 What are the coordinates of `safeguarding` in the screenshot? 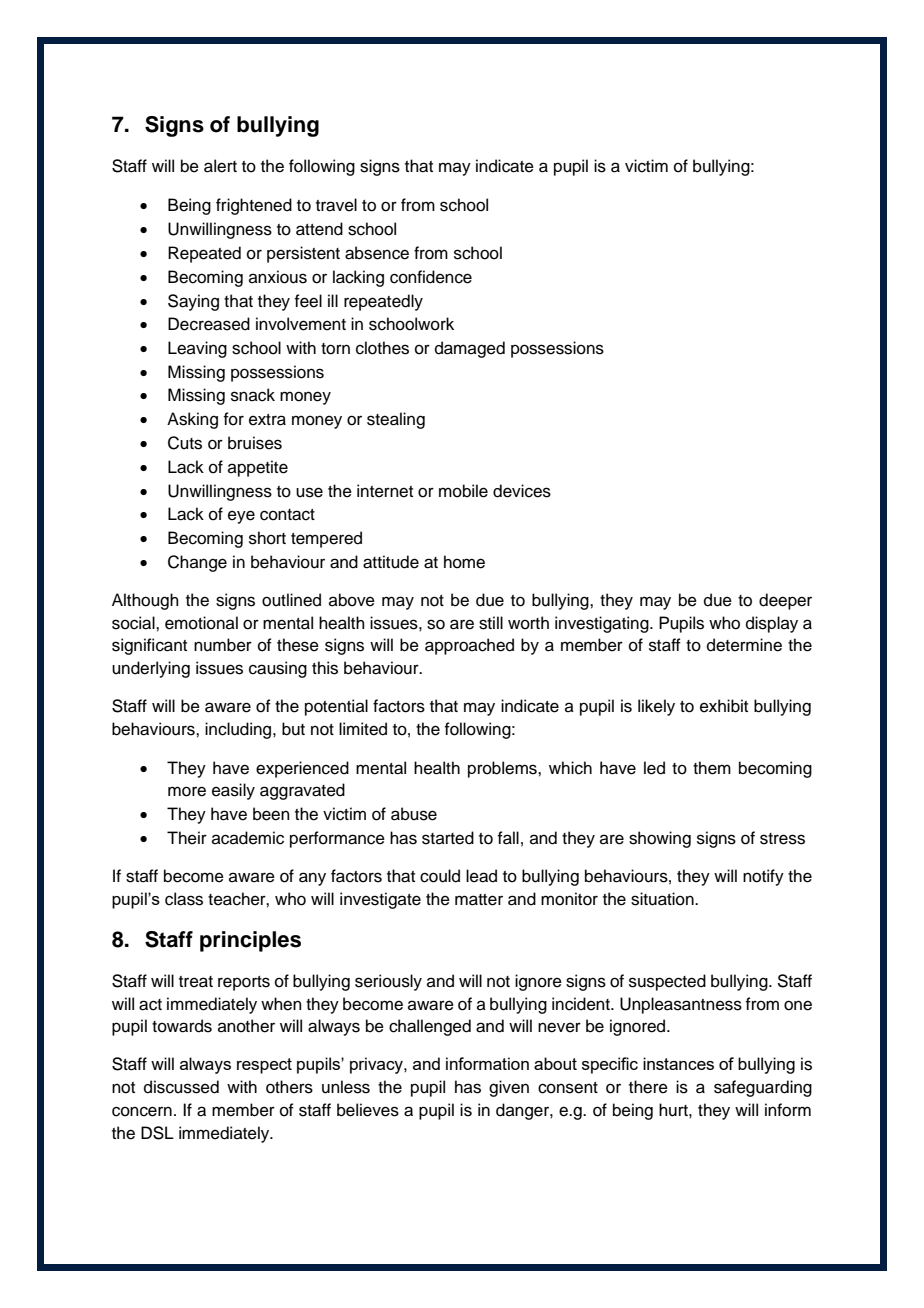 It's located at (763, 1088).
